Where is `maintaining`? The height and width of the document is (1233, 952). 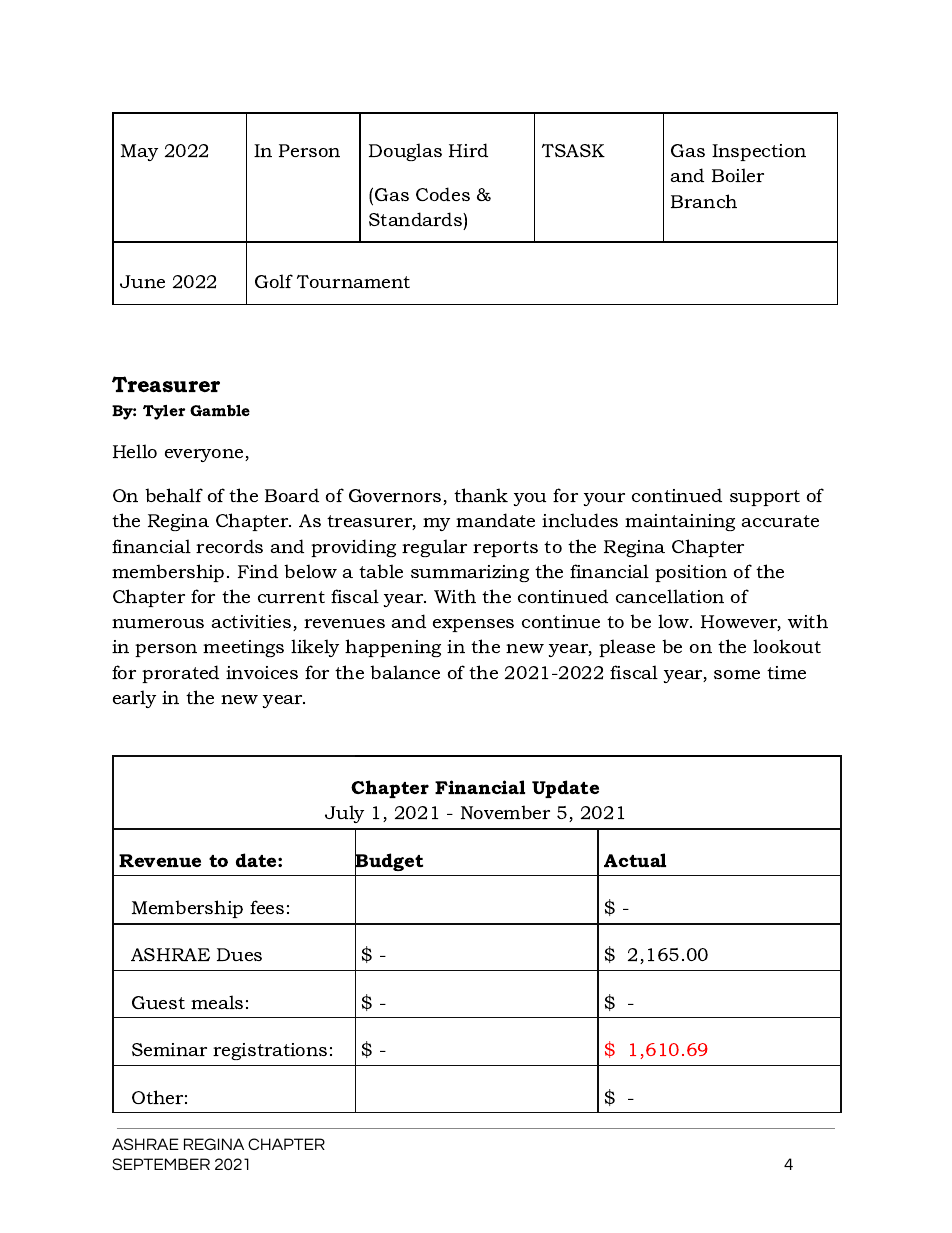 maintaining is located at coordinates (680, 522).
